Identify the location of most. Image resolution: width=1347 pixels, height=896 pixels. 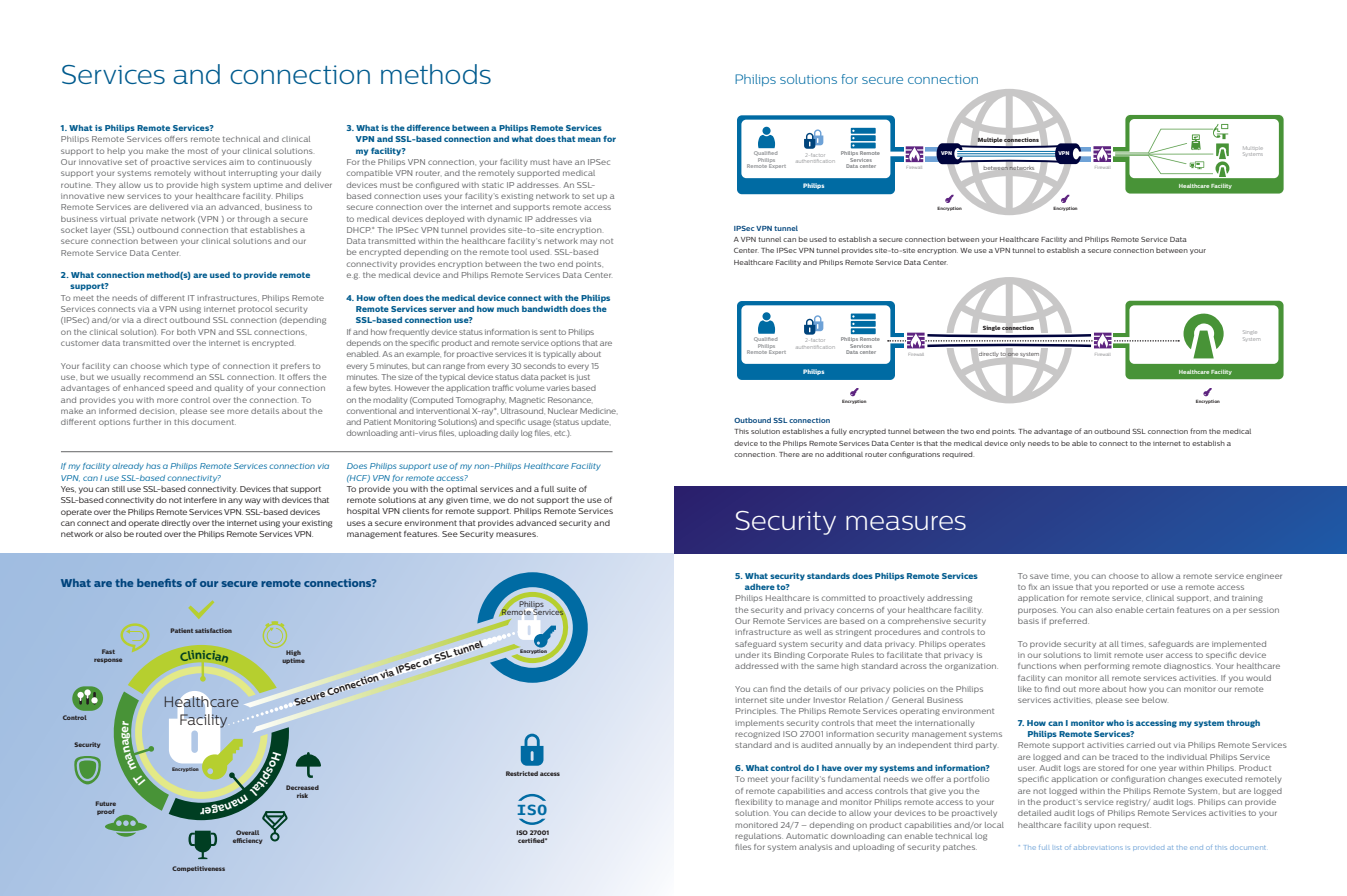
(198, 151).
